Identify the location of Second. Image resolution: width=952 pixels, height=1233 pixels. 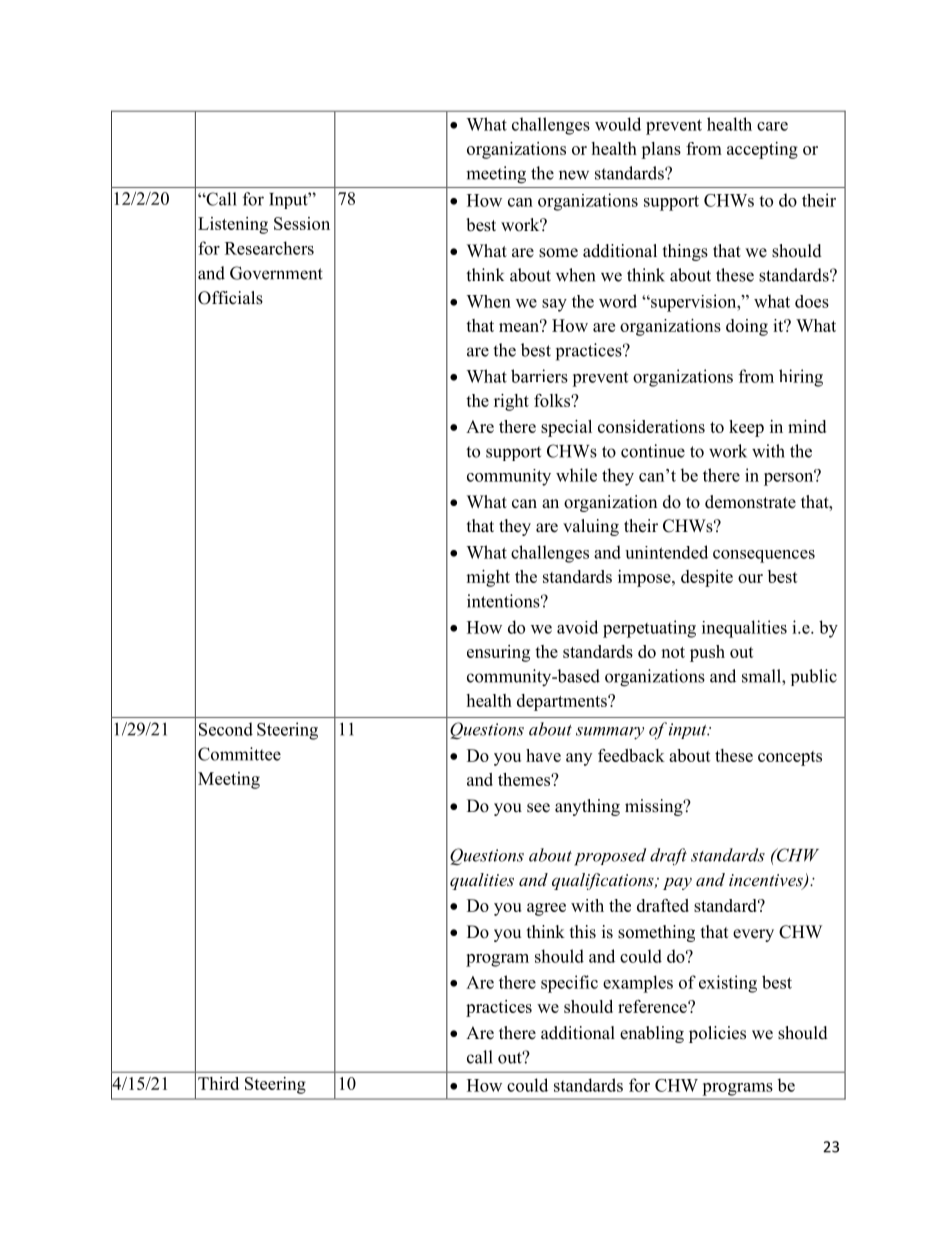
(226, 729).
